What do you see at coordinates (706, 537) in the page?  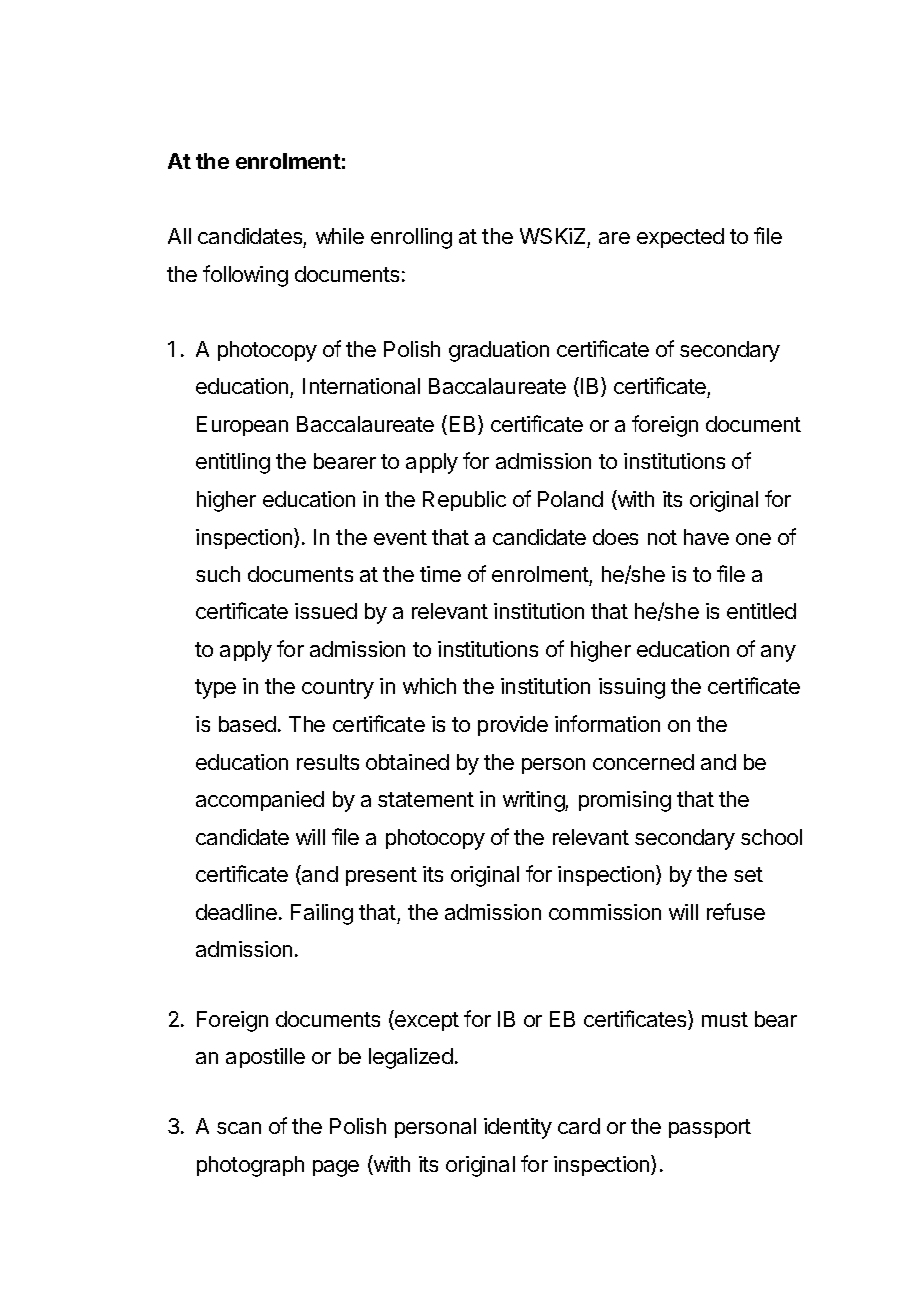 I see `have` at bounding box center [706, 537].
